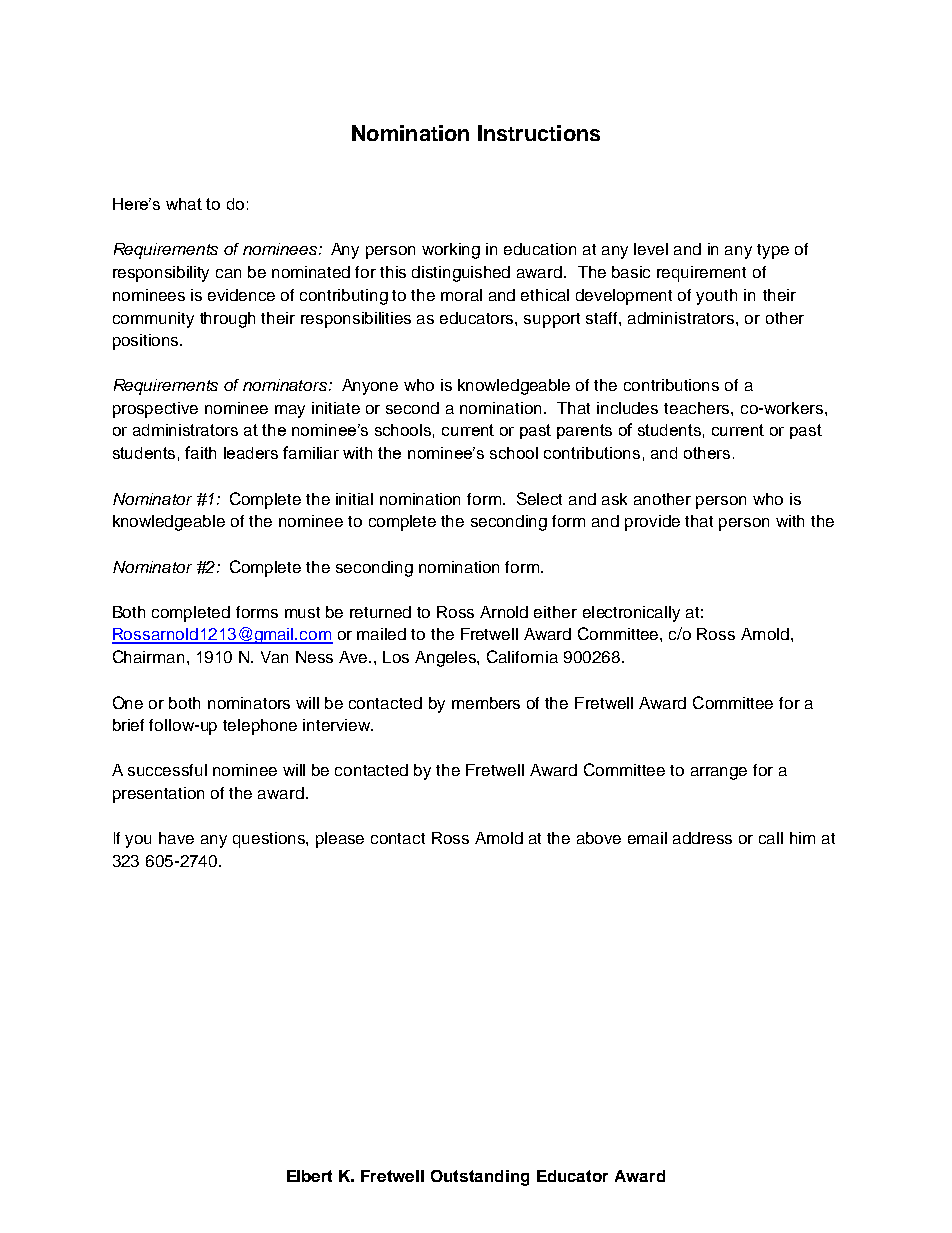 This page has width=952, height=1233. Describe the element at coordinates (150, 656) in the page. I see `Chairman` at that location.
